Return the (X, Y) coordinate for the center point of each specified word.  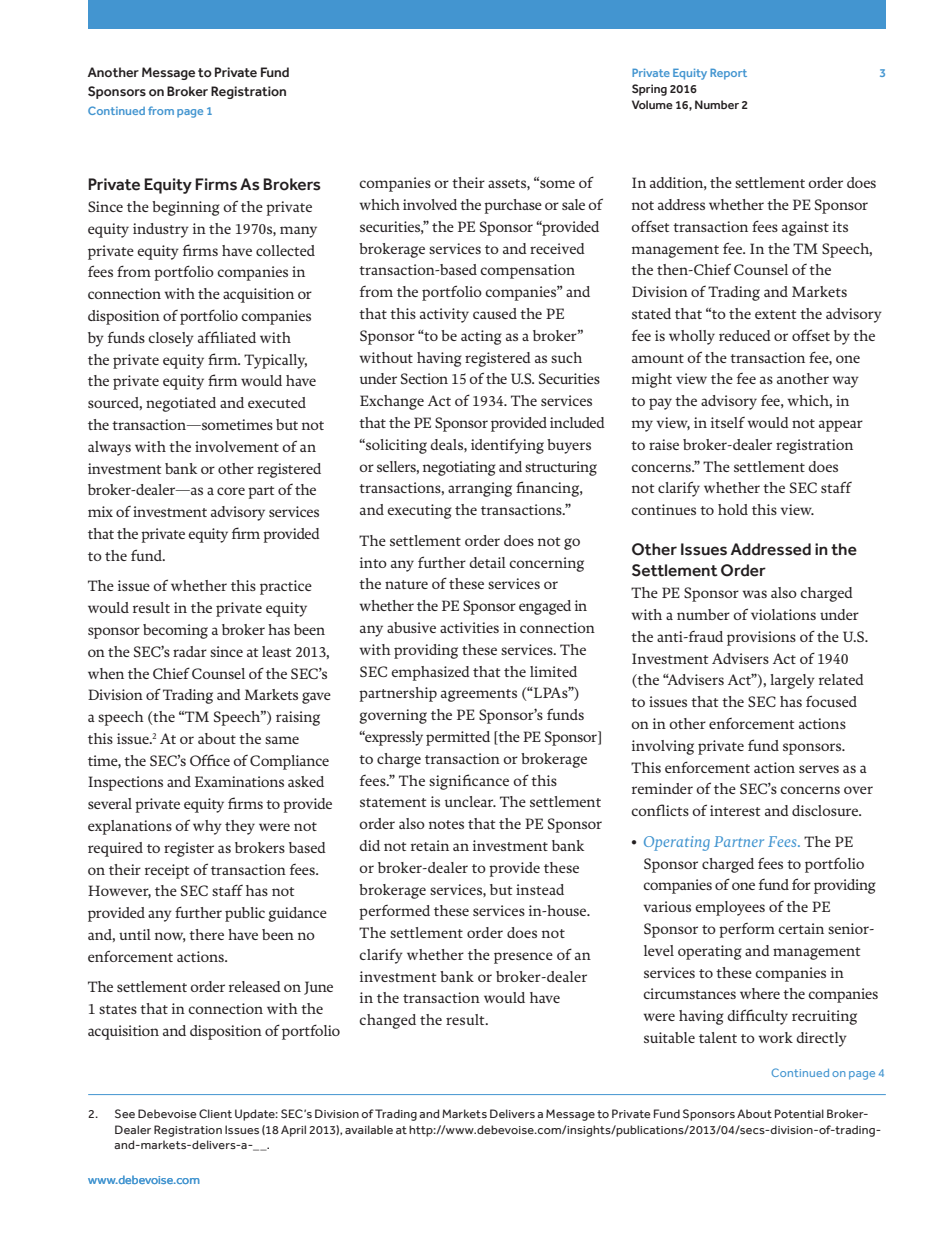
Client (215, 1113)
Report (728, 74)
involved (430, 204)
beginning (186, 208)
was (754, 594)
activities (469, 627)
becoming (175, 631)
